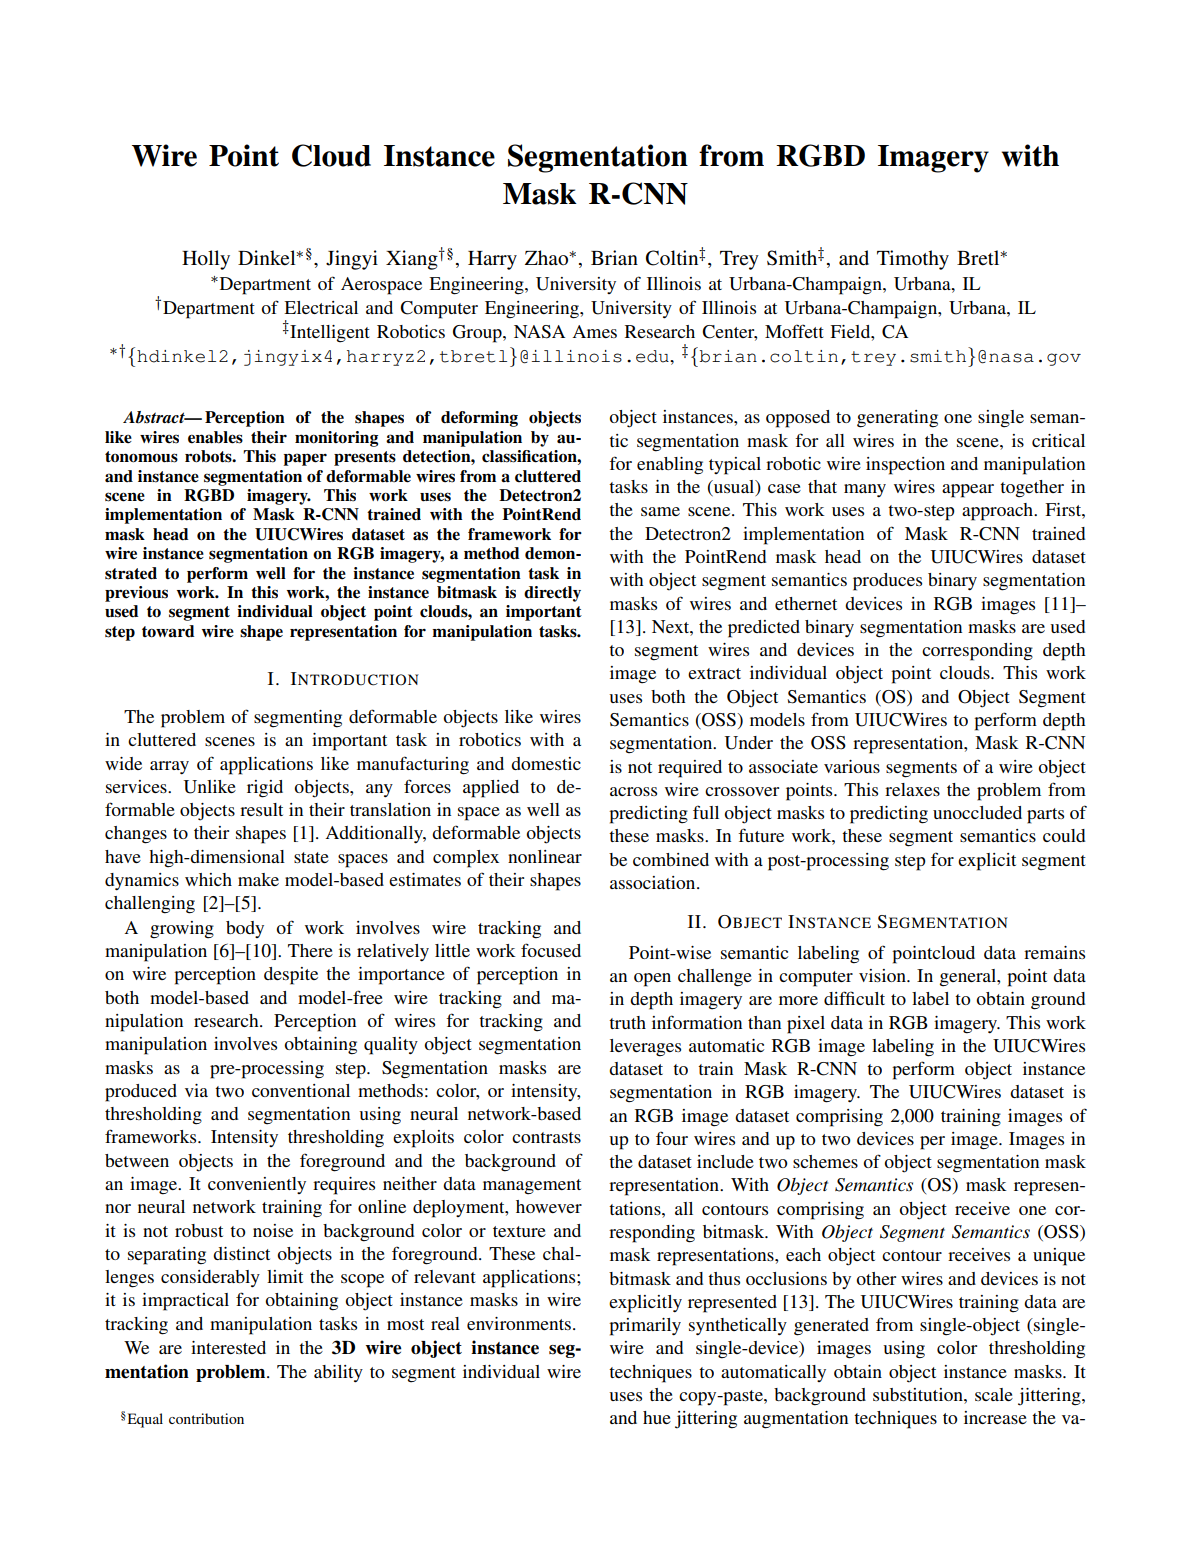  What do you see at coordinates (228, 1347) in the screenshot?
I see `interested` at bounding box center [228, 1347].
